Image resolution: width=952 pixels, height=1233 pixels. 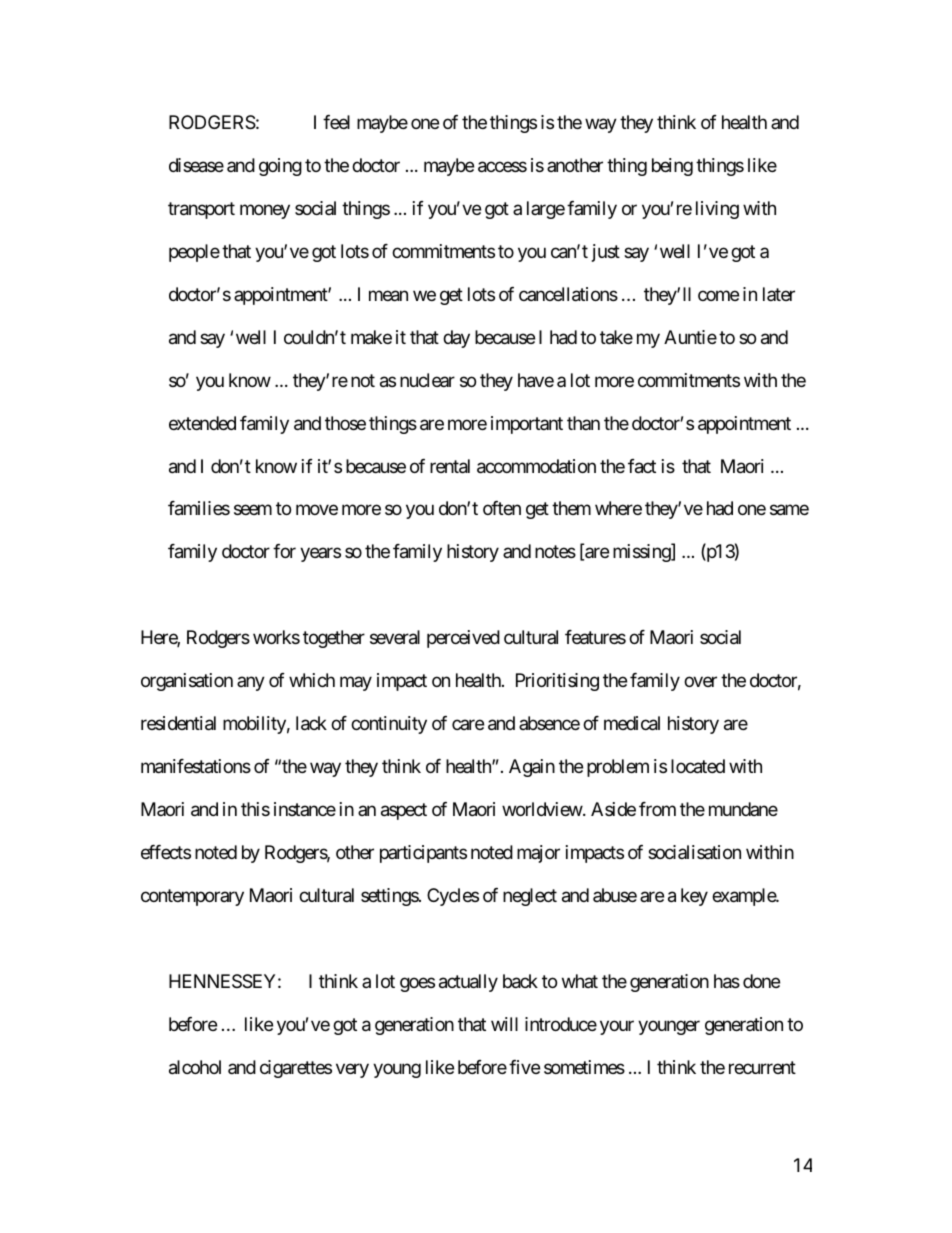 What do you see at coordinates (336, 122) in the screenshot?
I see `feel` at bounding box center [336, 122].
